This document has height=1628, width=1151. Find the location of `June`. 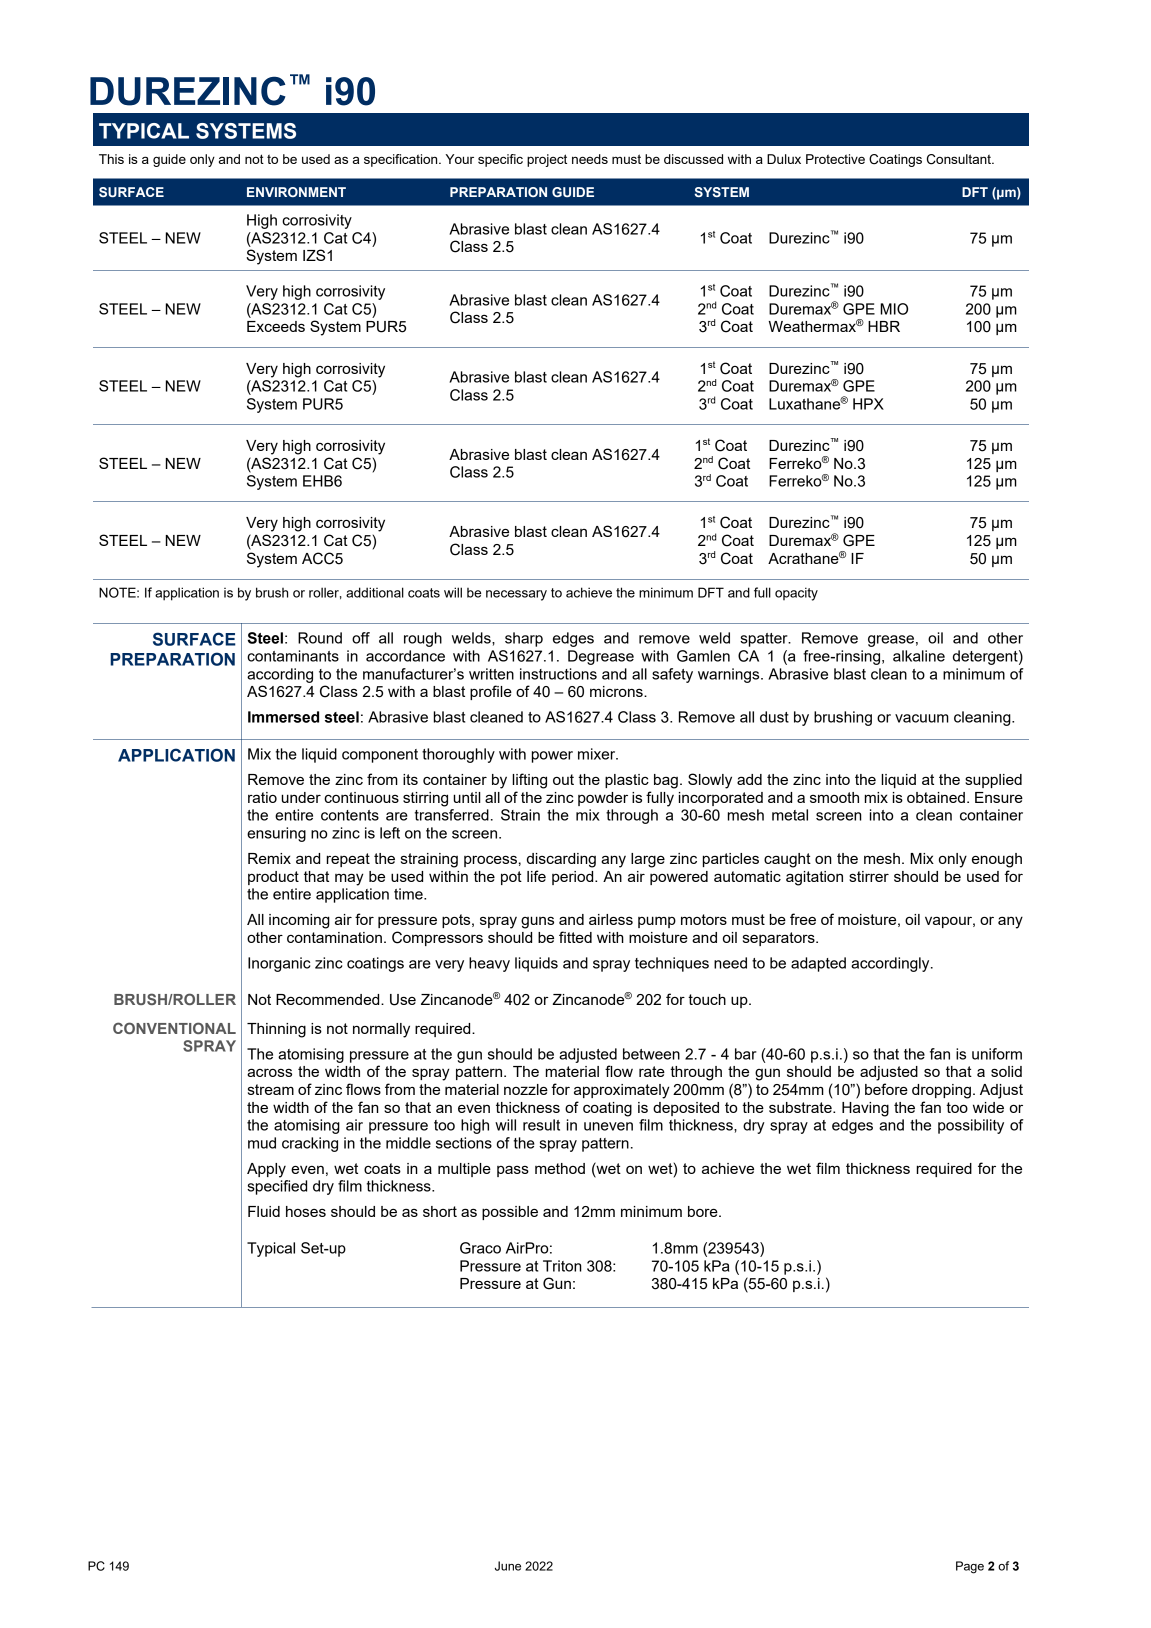

June is located at coordinates (508, 1566).
